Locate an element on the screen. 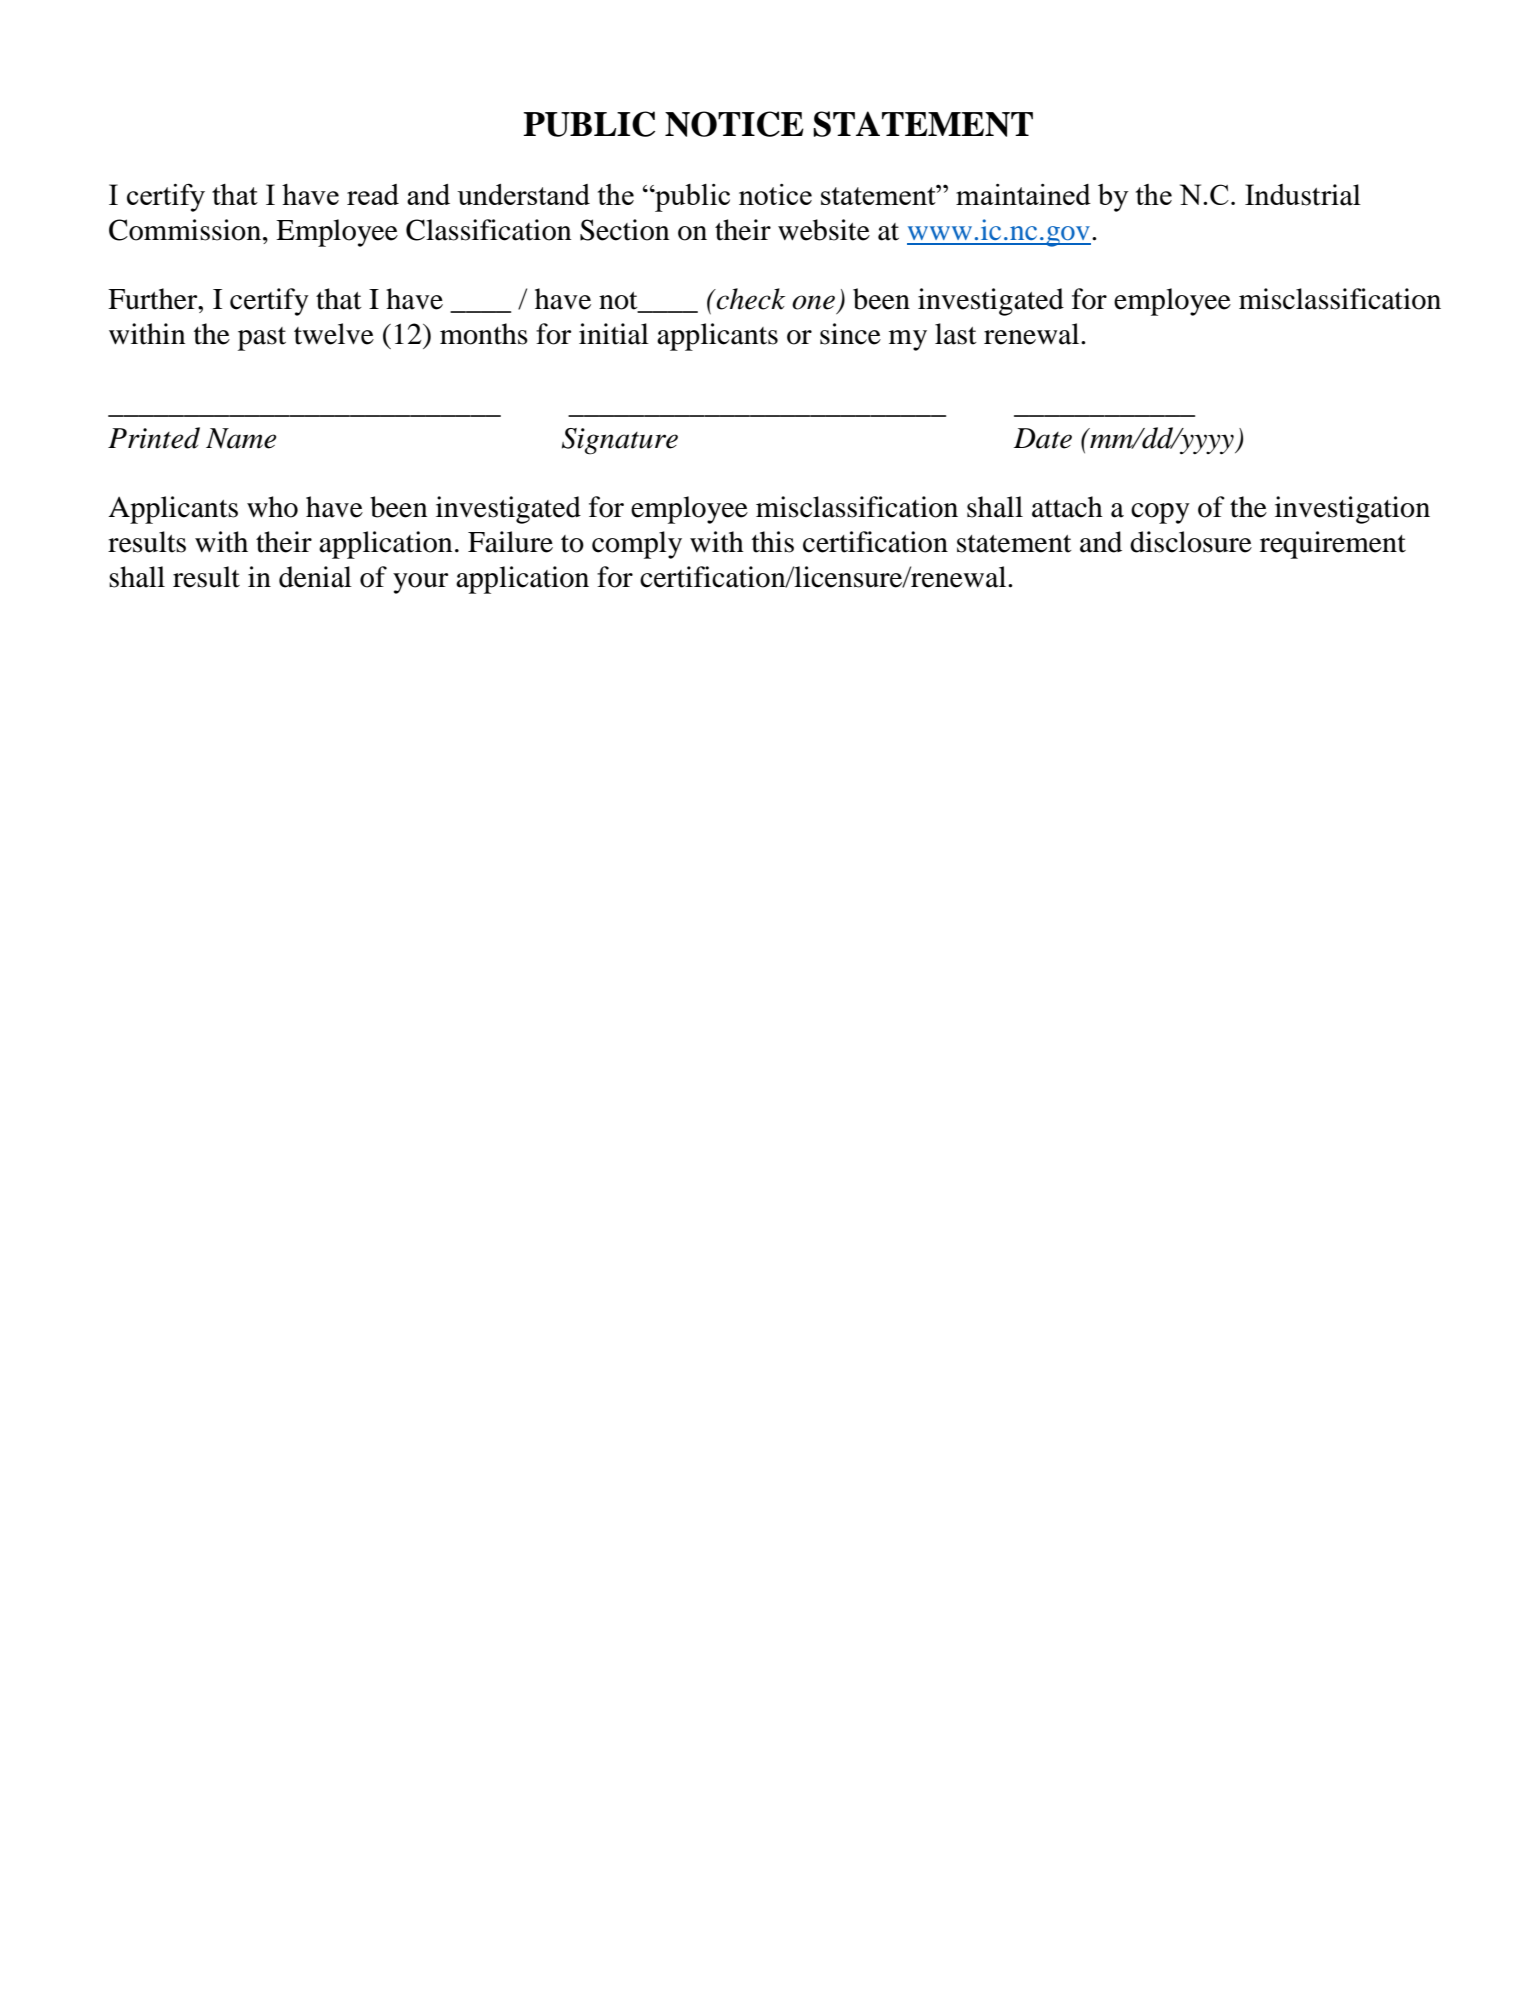  read is located at coordinates (373, 194).
